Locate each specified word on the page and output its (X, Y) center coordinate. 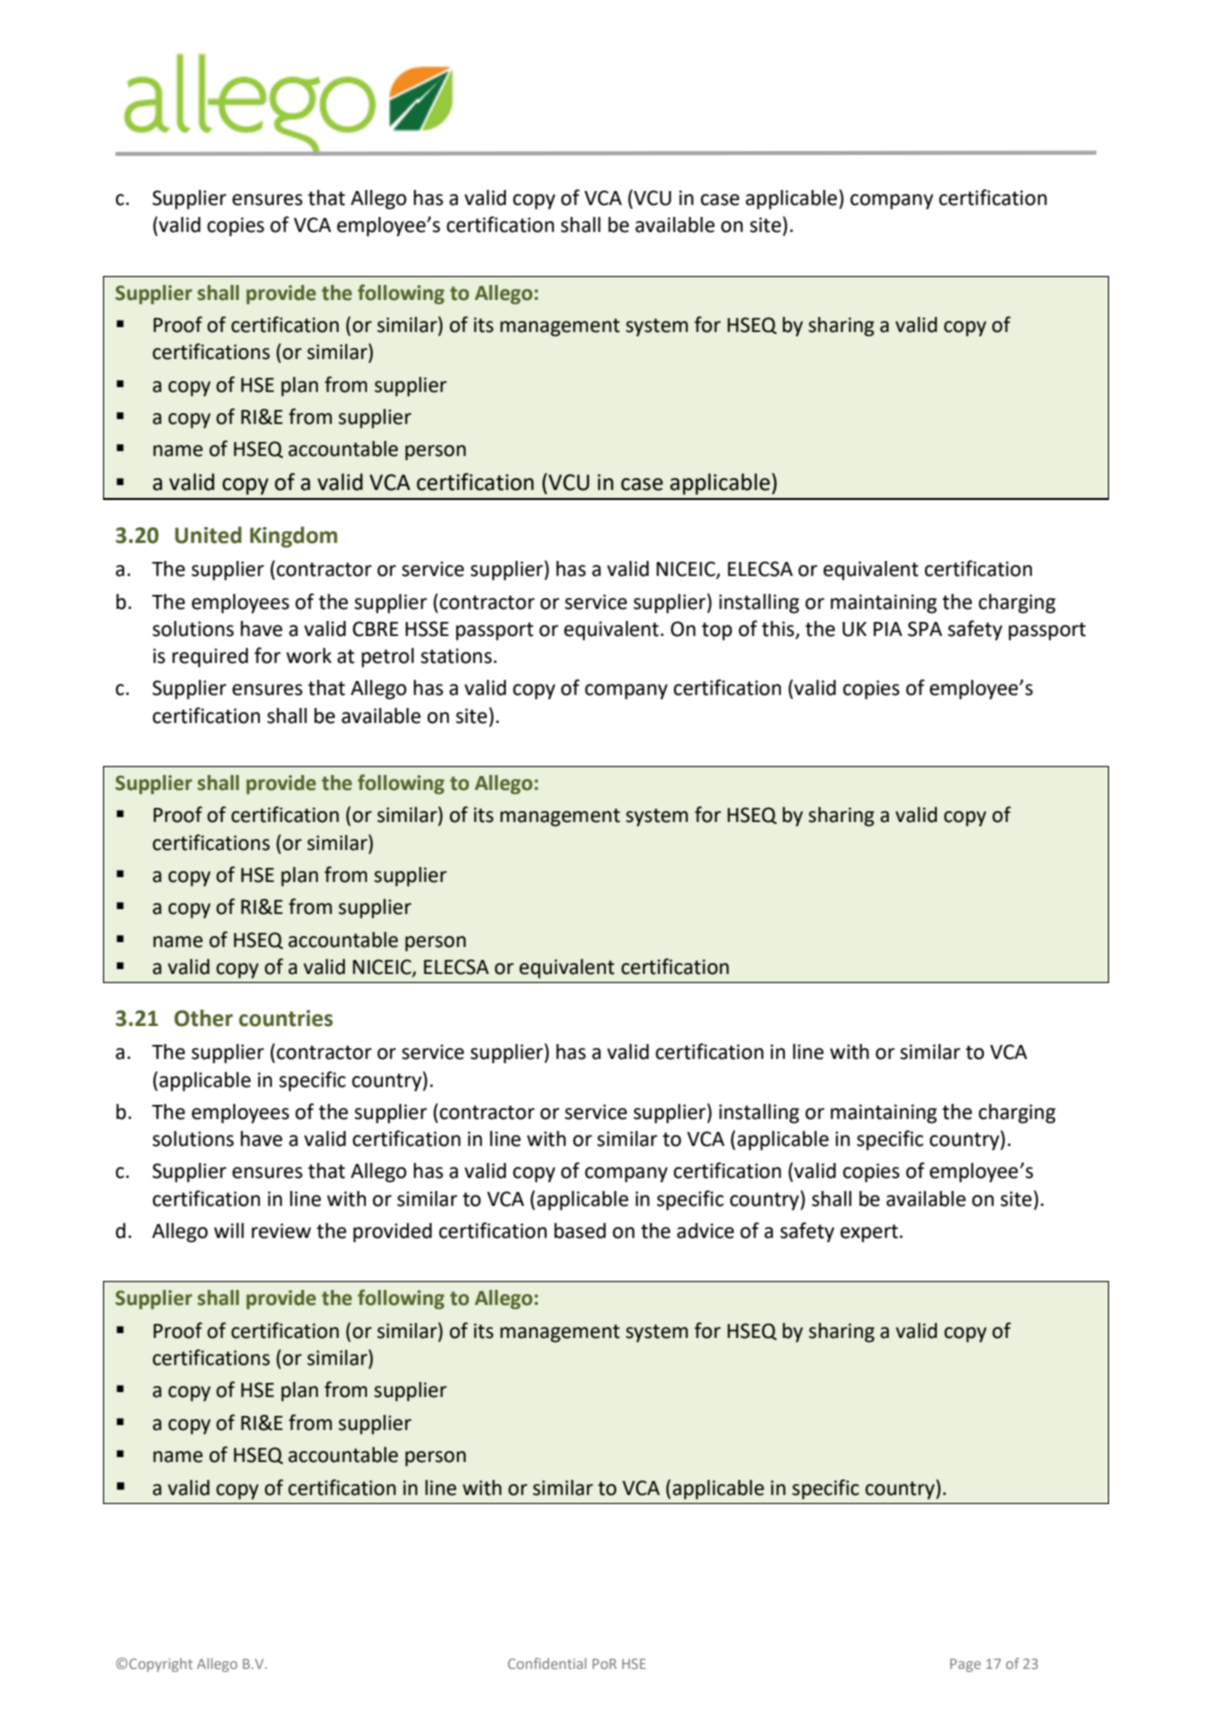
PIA (887, 629)
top (717, 631)
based (580, 1231)
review (281, 1231)
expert (869, 1233)
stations (456, 656)
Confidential (547, 1663)
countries (286, 1018)
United (208, 535)
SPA (925, 629)
